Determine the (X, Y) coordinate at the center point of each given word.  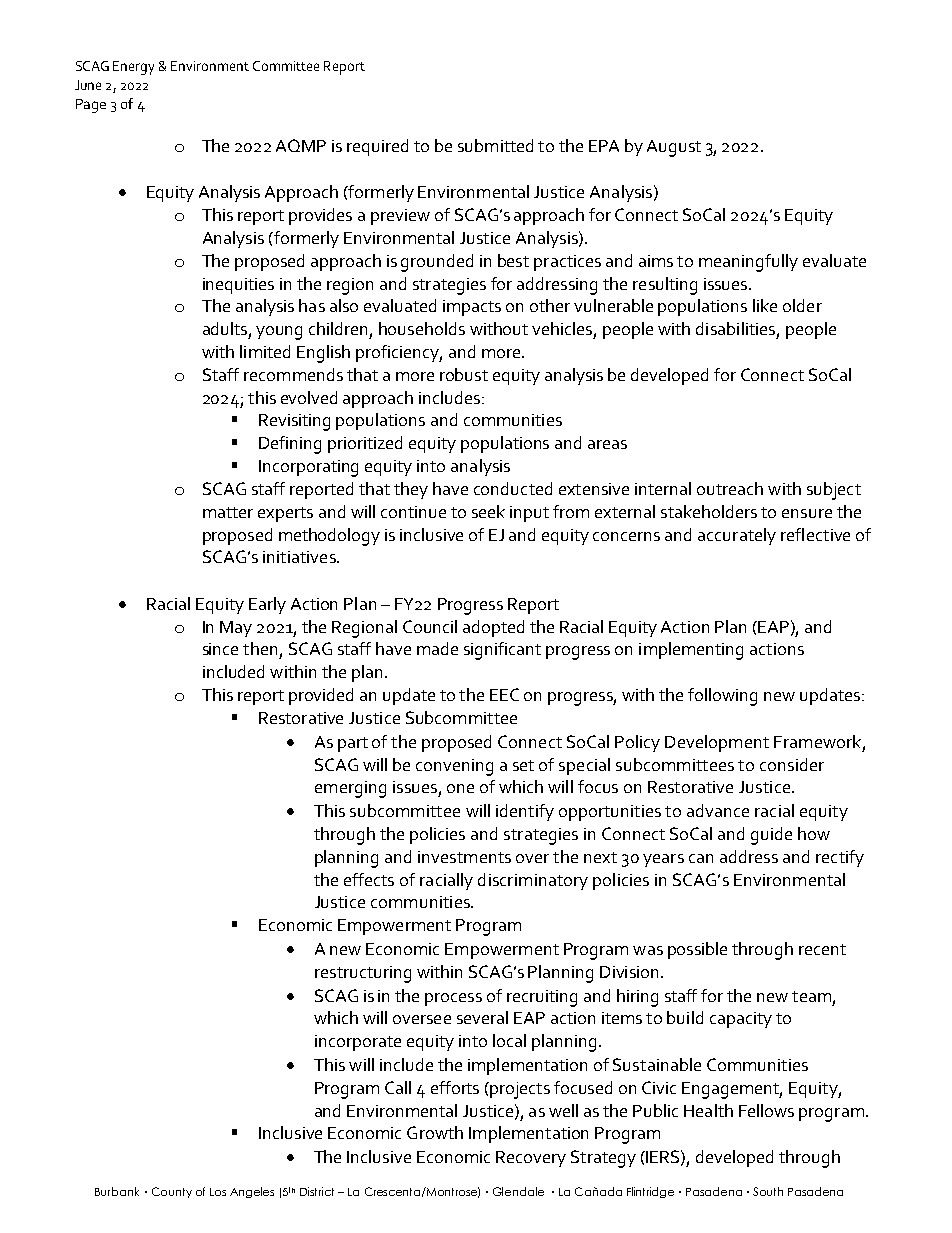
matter (228, 512)
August (674, 148)
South (768, 1191)
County (172, 1192)
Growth (435, 1132)
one (460, 788)
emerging (350, 789)
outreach (730, 488)
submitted (495, 145)
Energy (133, 68)
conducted (513, 488)
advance (718, 810)
